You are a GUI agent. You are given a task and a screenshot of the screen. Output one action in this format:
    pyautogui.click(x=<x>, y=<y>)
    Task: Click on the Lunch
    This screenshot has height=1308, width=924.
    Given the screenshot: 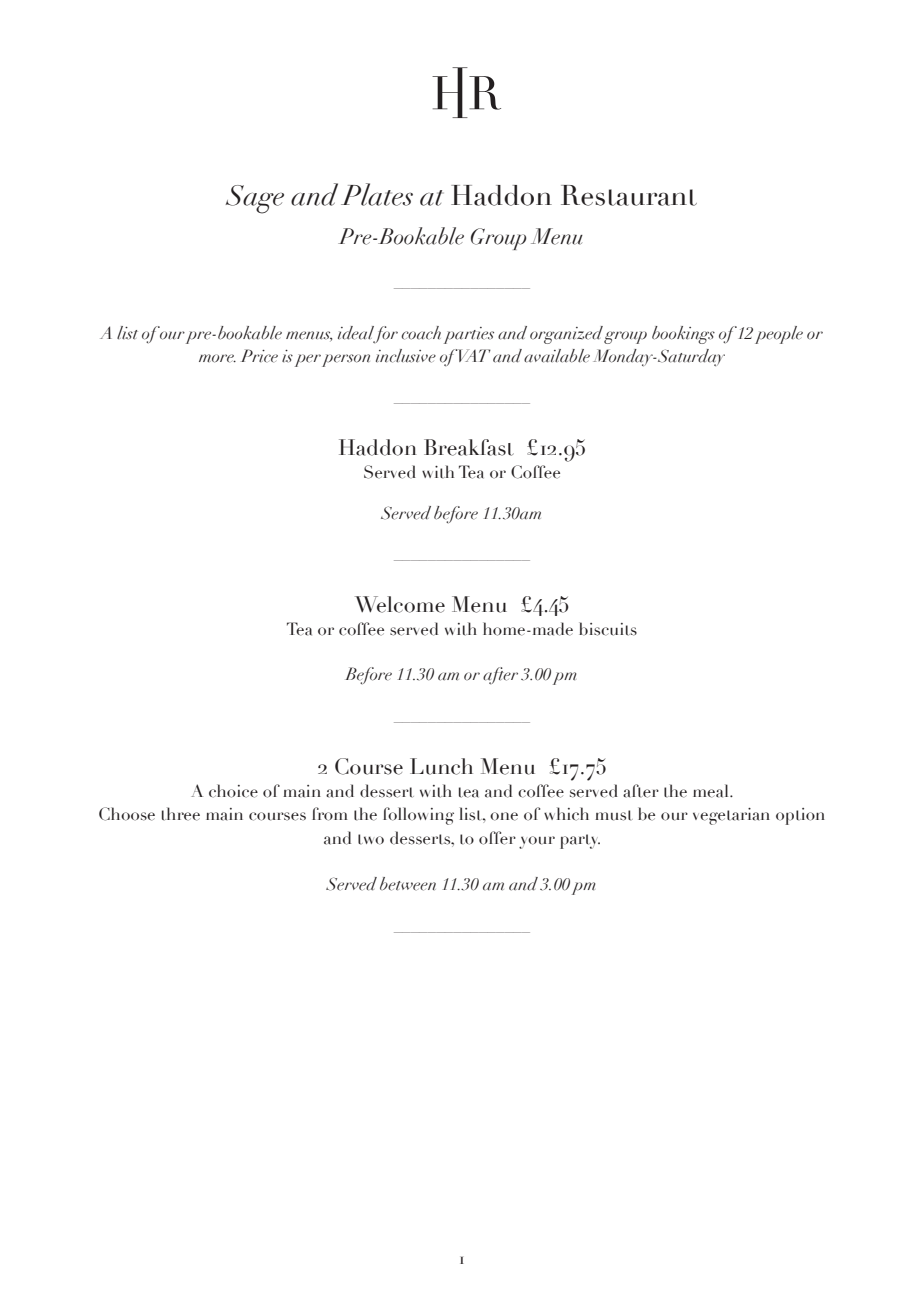 What is the action you would take?
    pyautogui.click(x=441, y=766)
